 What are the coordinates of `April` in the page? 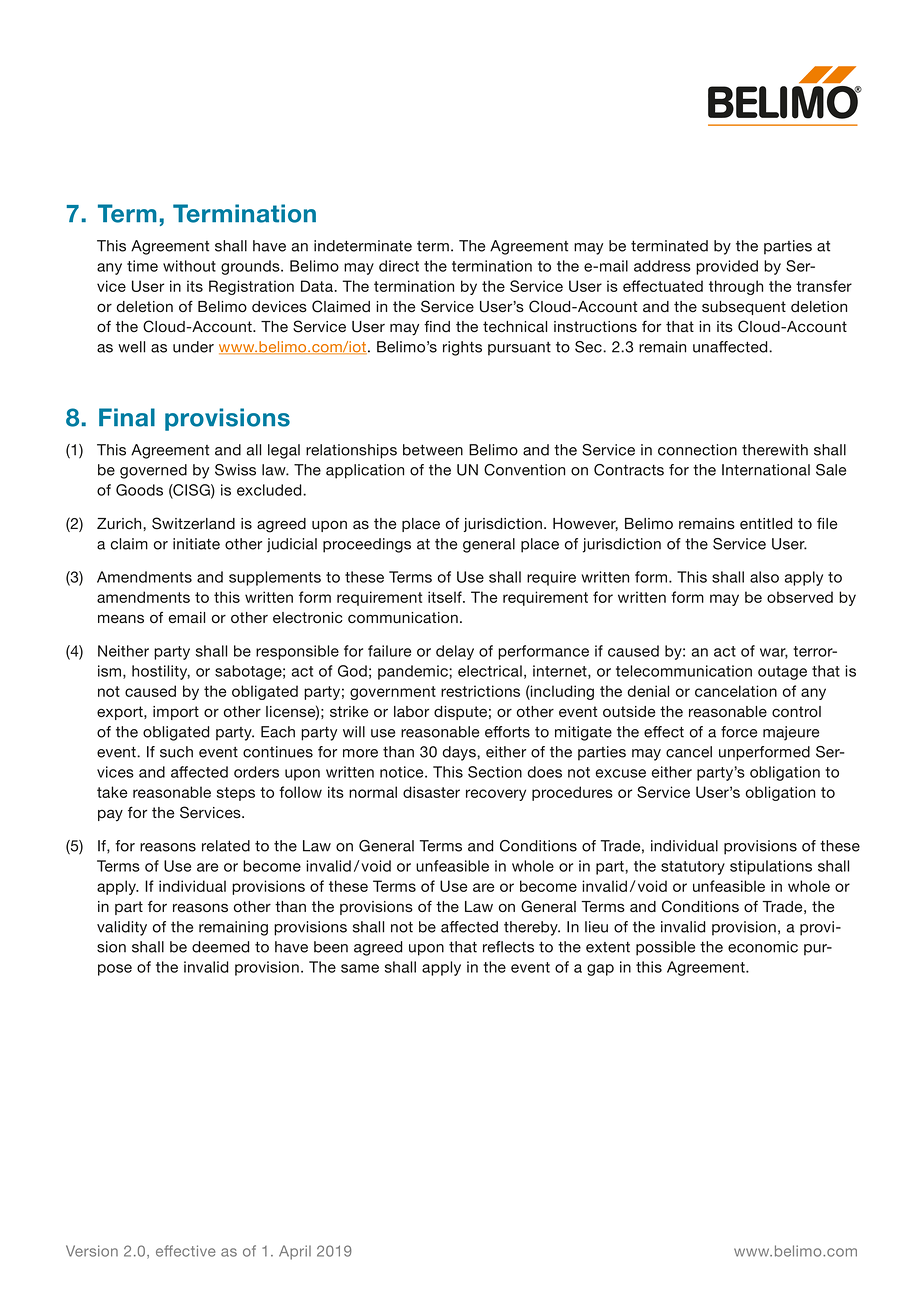 It's located at (295, 1252).
